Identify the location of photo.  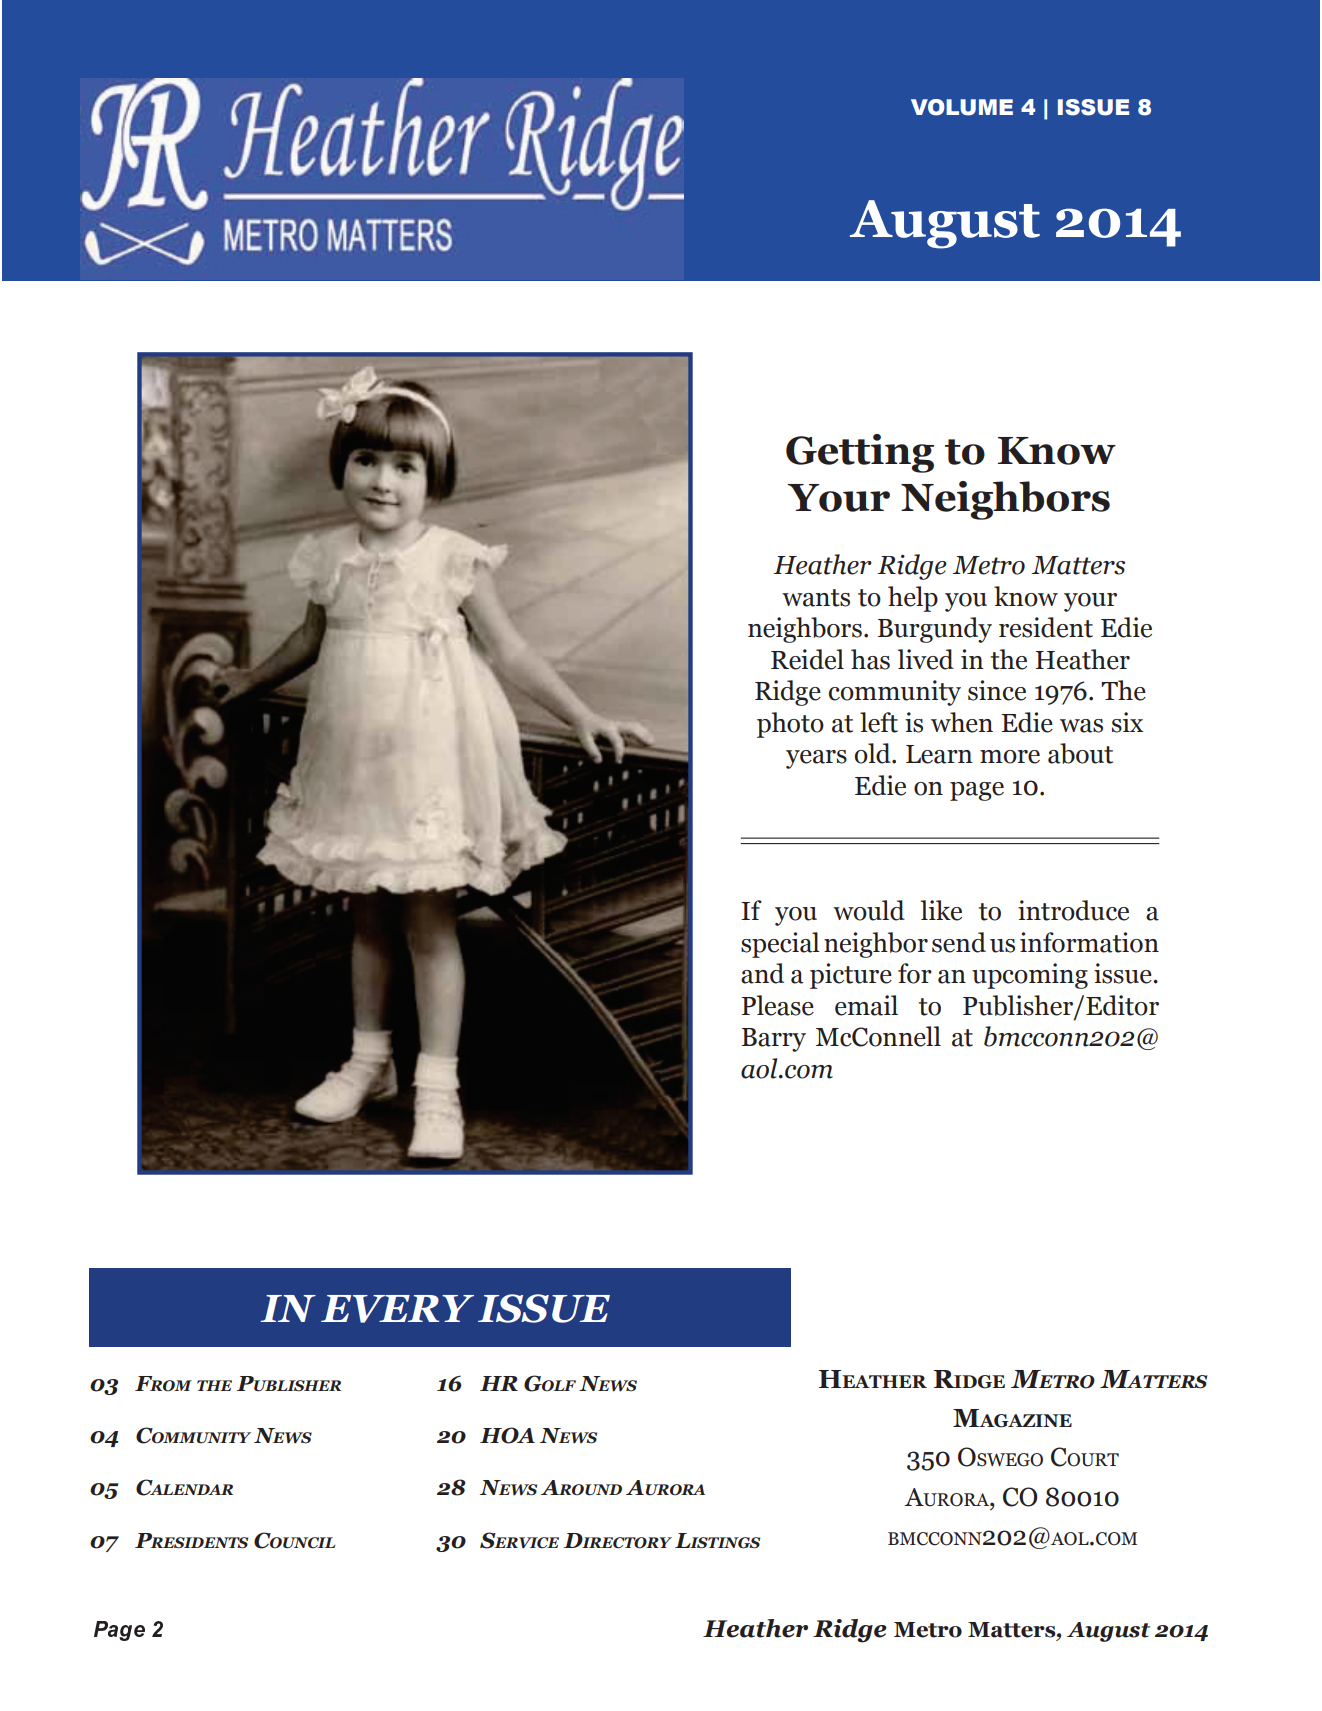
(790, 725).
